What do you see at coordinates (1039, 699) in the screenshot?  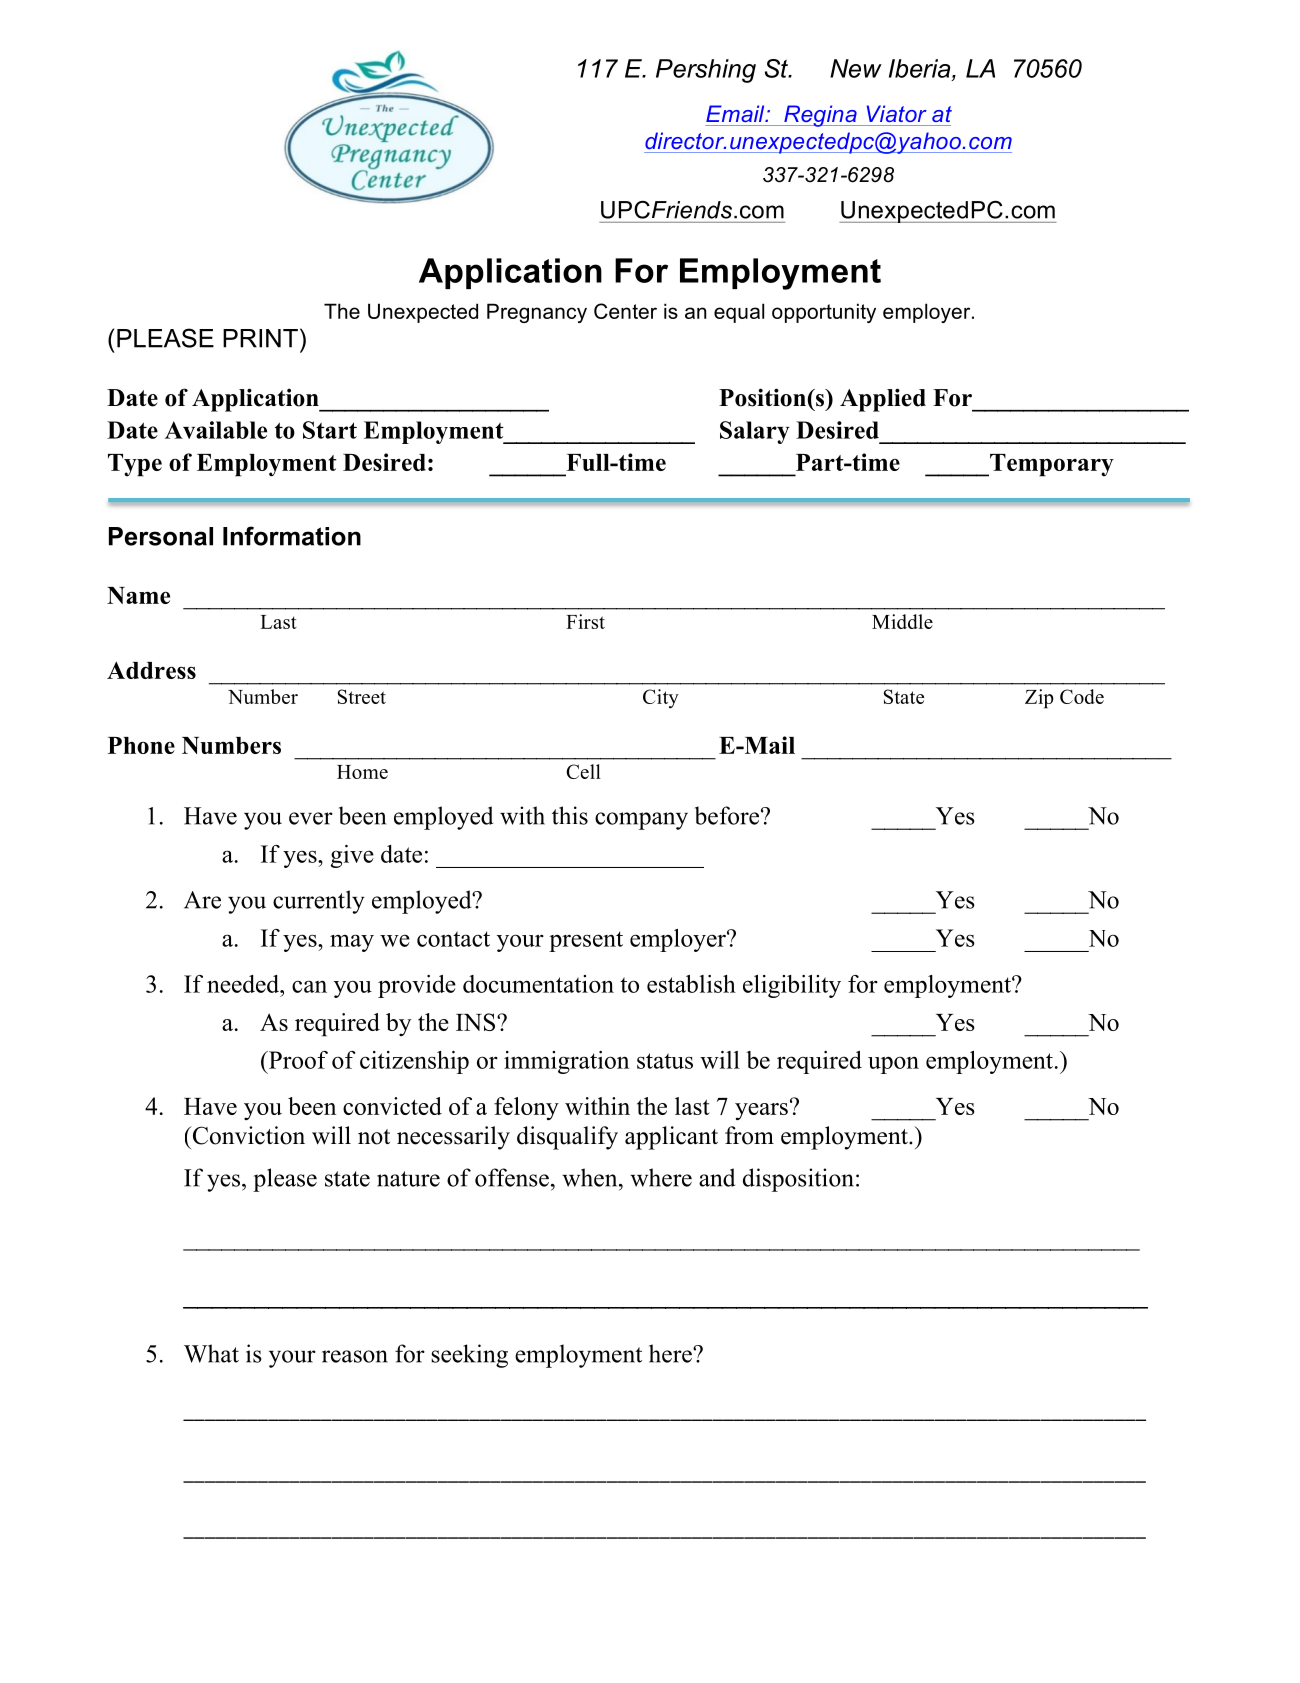 I see `Zip` at bounding box center [1039, 699].
